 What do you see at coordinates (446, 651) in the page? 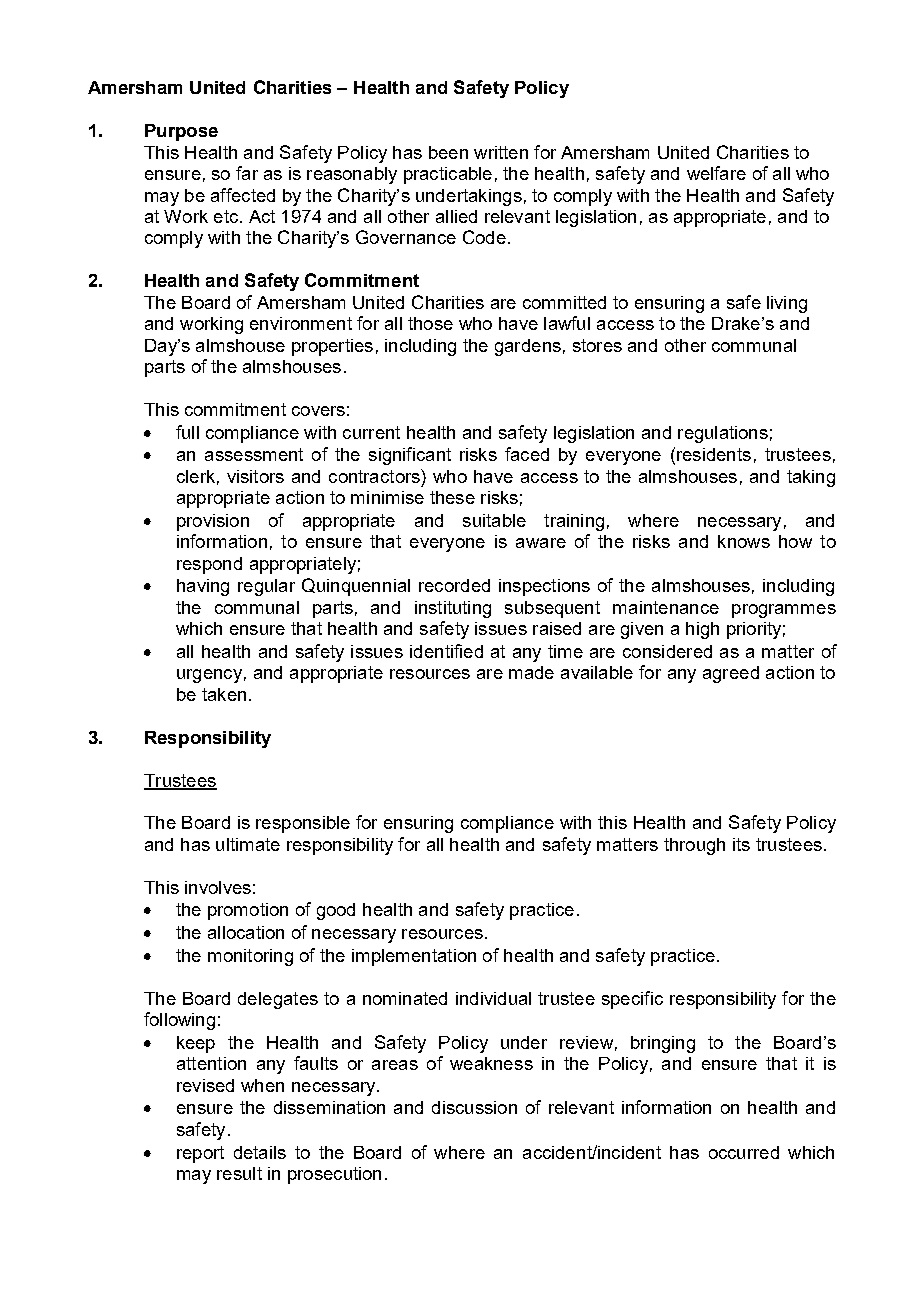
I see `identified` at bounding box center [446, 651].
